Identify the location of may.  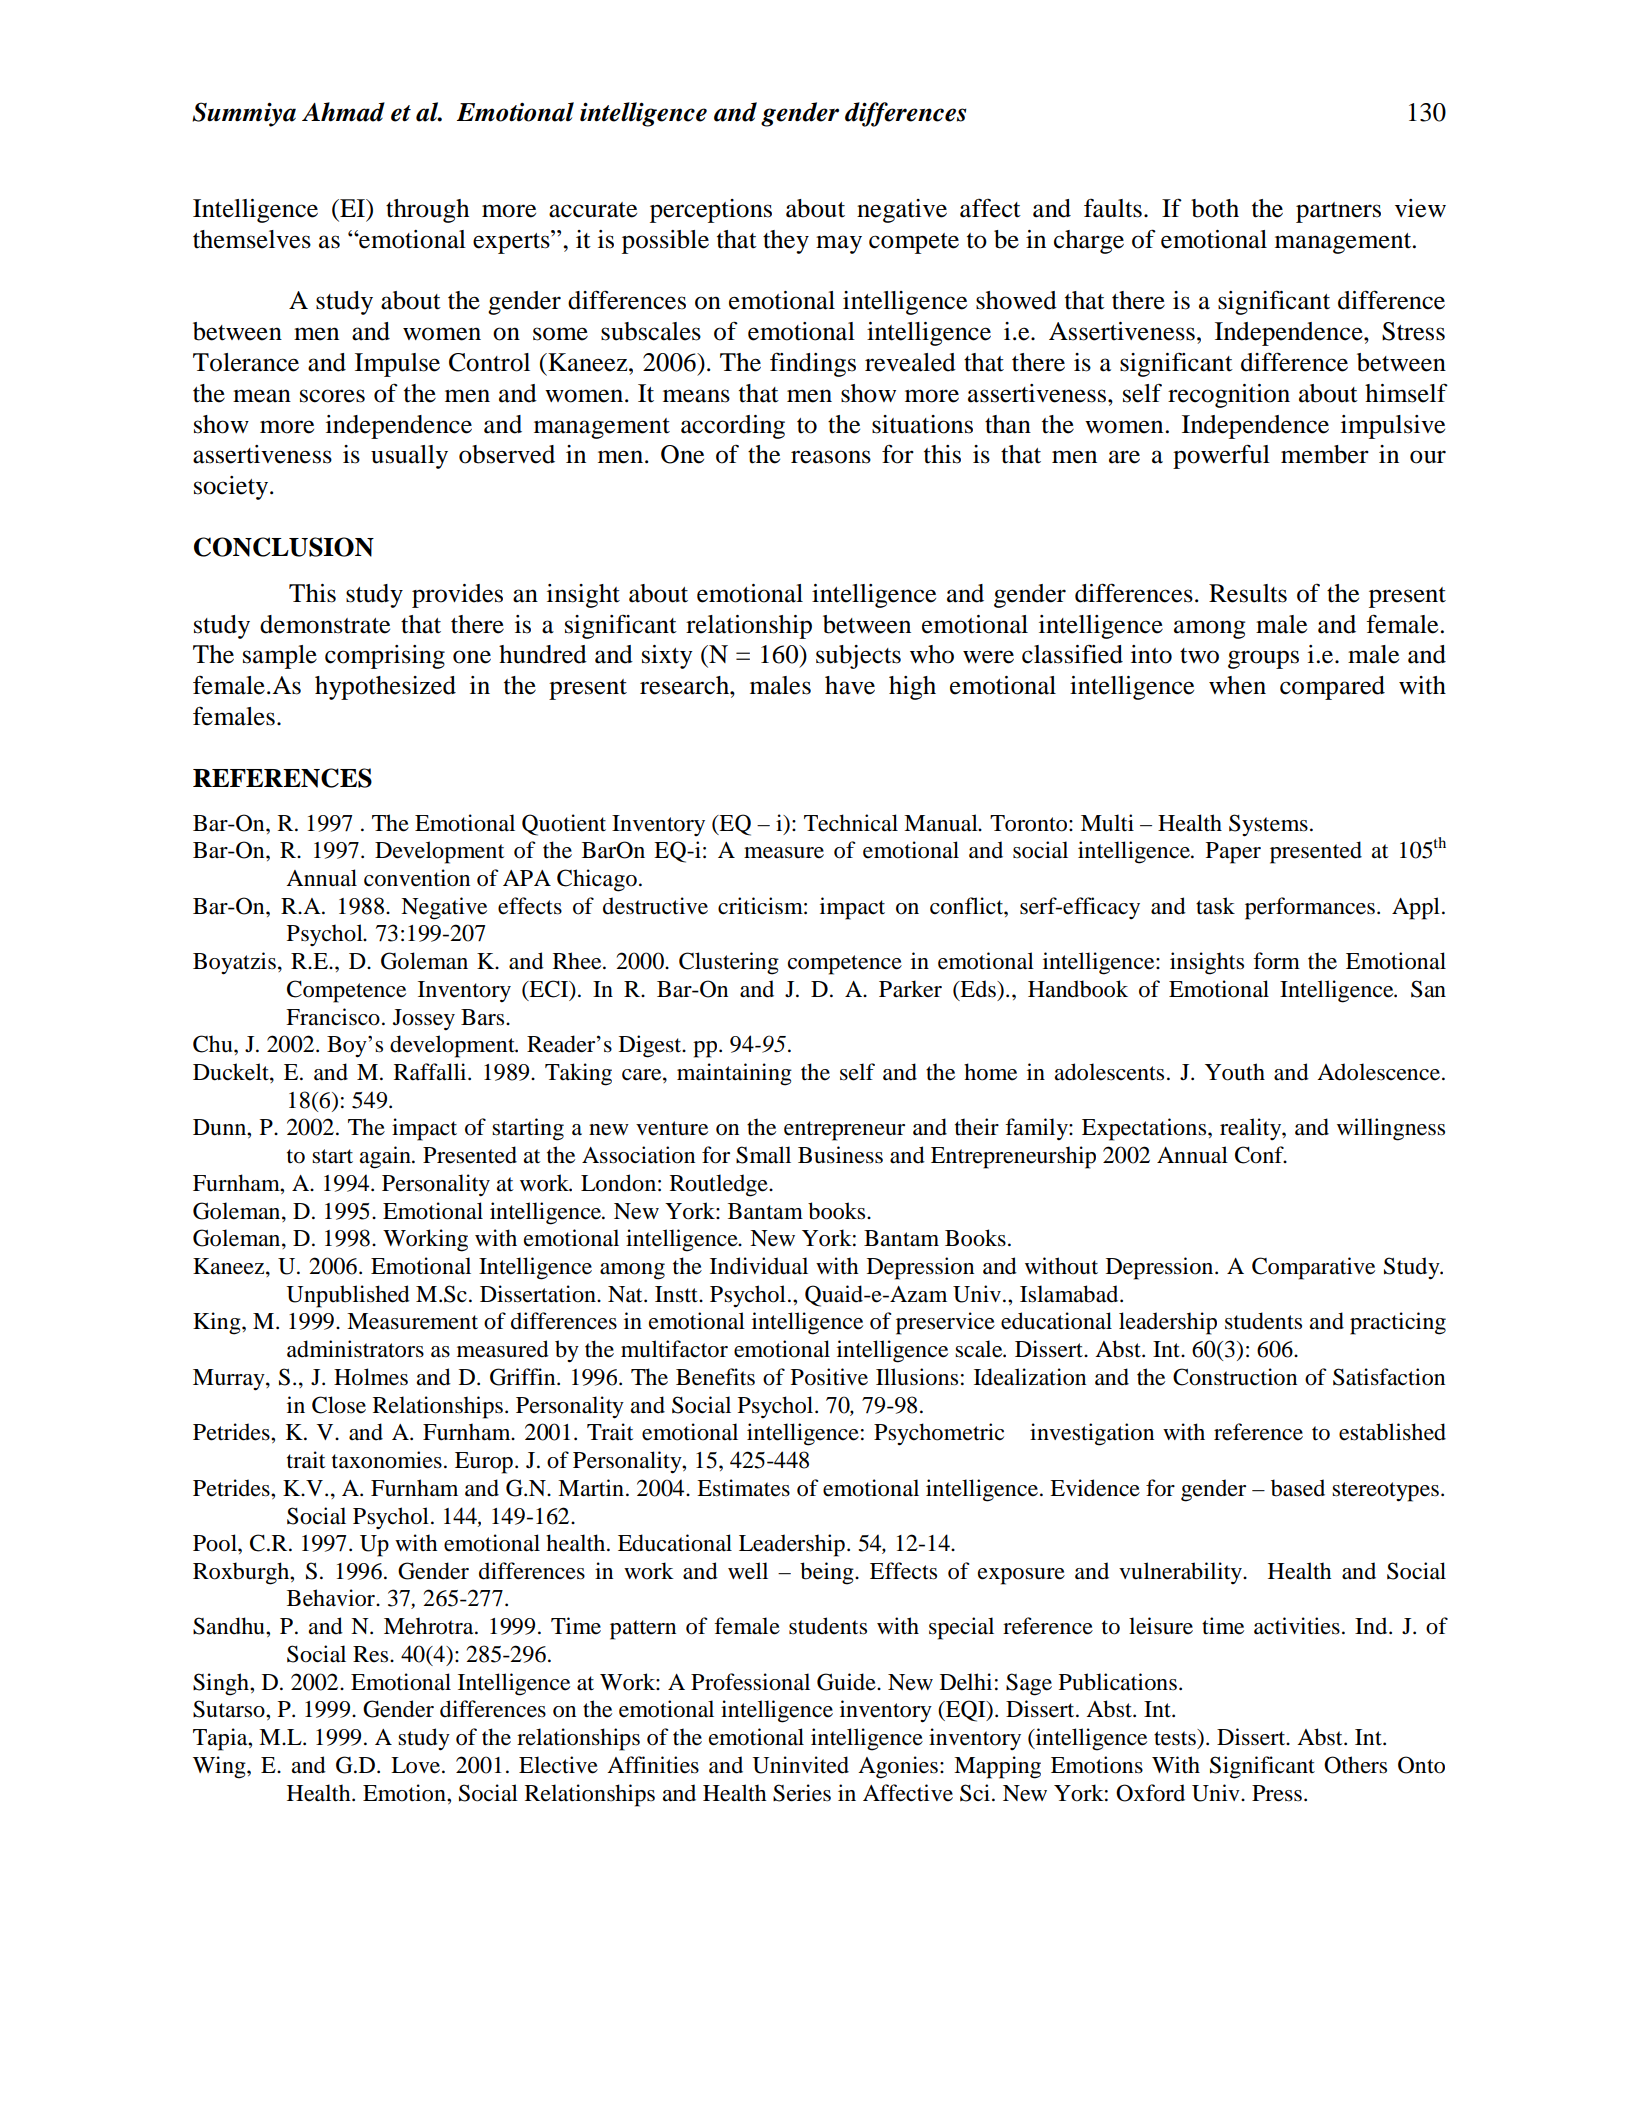
(839, 244).
